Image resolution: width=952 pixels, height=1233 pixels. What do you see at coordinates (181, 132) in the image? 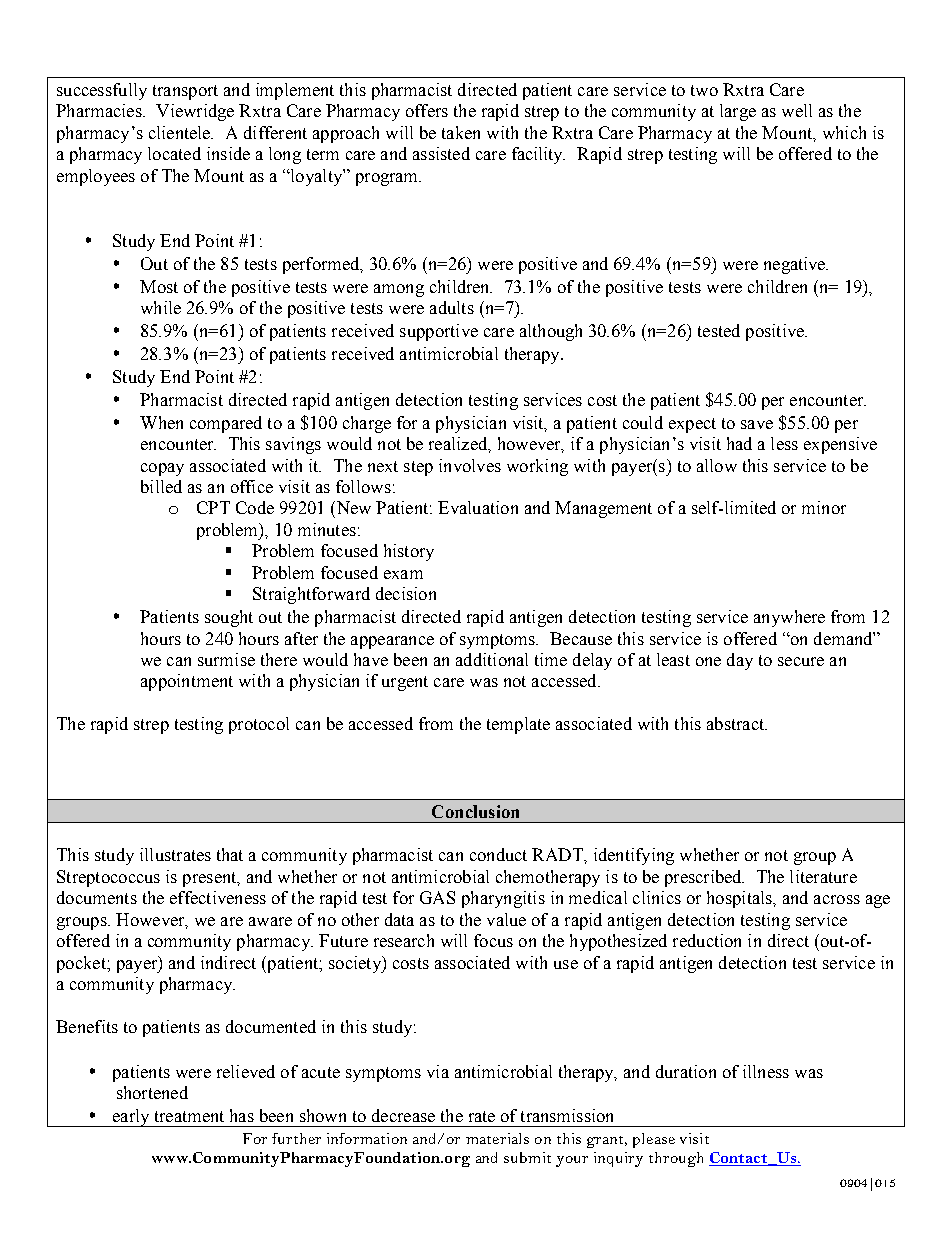
I see `clientele` at bounding box center [181, 132].
